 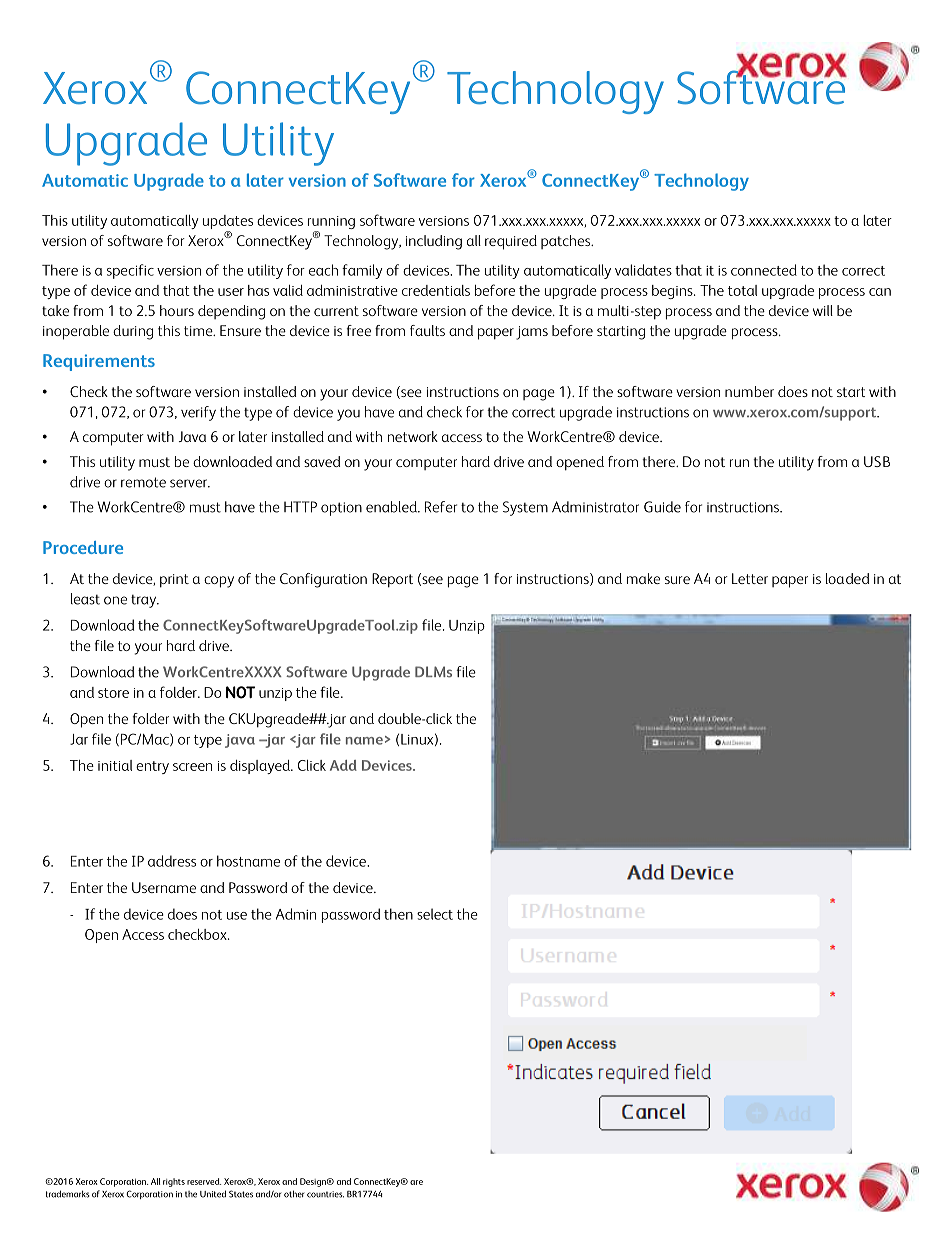 What do you see at coordinates (434, 242) in the page?
I see `including` at bounding box center [434, 242].
